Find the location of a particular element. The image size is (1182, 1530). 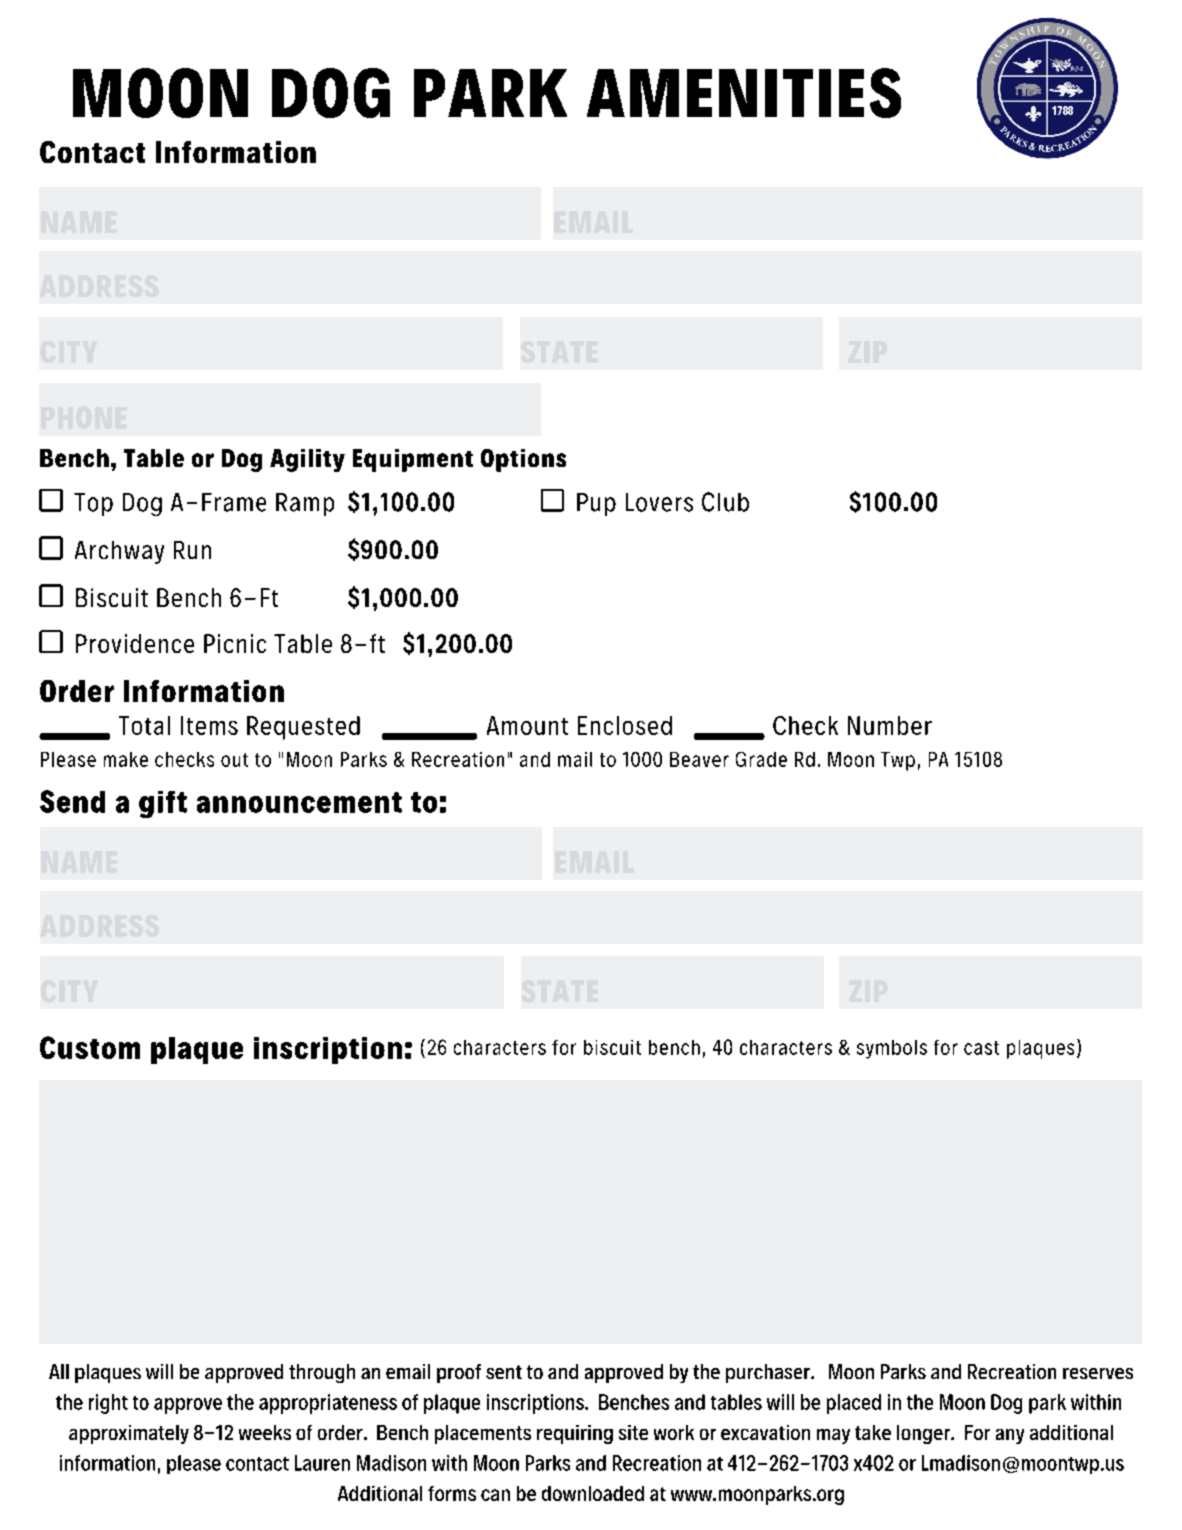

Club is located at coordinates (725, 502).
